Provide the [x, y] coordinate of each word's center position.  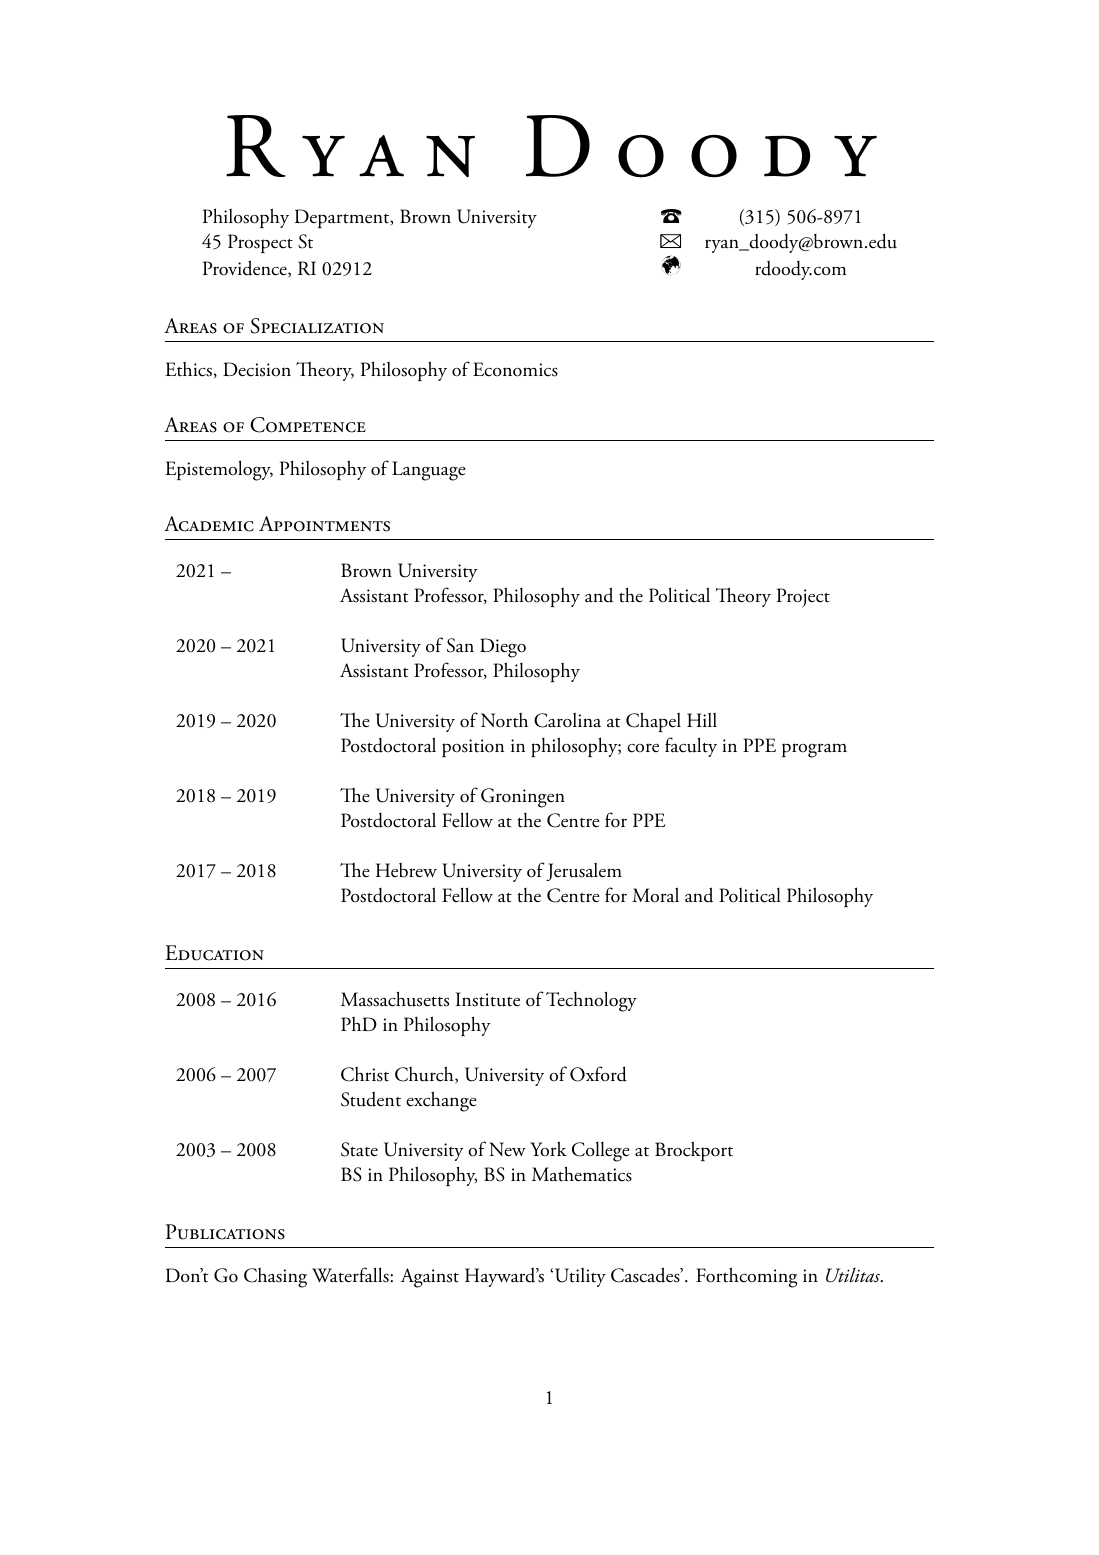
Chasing [275, 1278]
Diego [503, 648]
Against [429, 1278]
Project [803, 598]
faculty [691, 747]
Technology [591, 1001]
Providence [246, 269]
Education [214, 953]
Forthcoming [746, 1277]
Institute [488, 999]
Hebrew [406, 870]
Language [429, 471]
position [473, 748]
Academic [209, 524]
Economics [515, 369]
